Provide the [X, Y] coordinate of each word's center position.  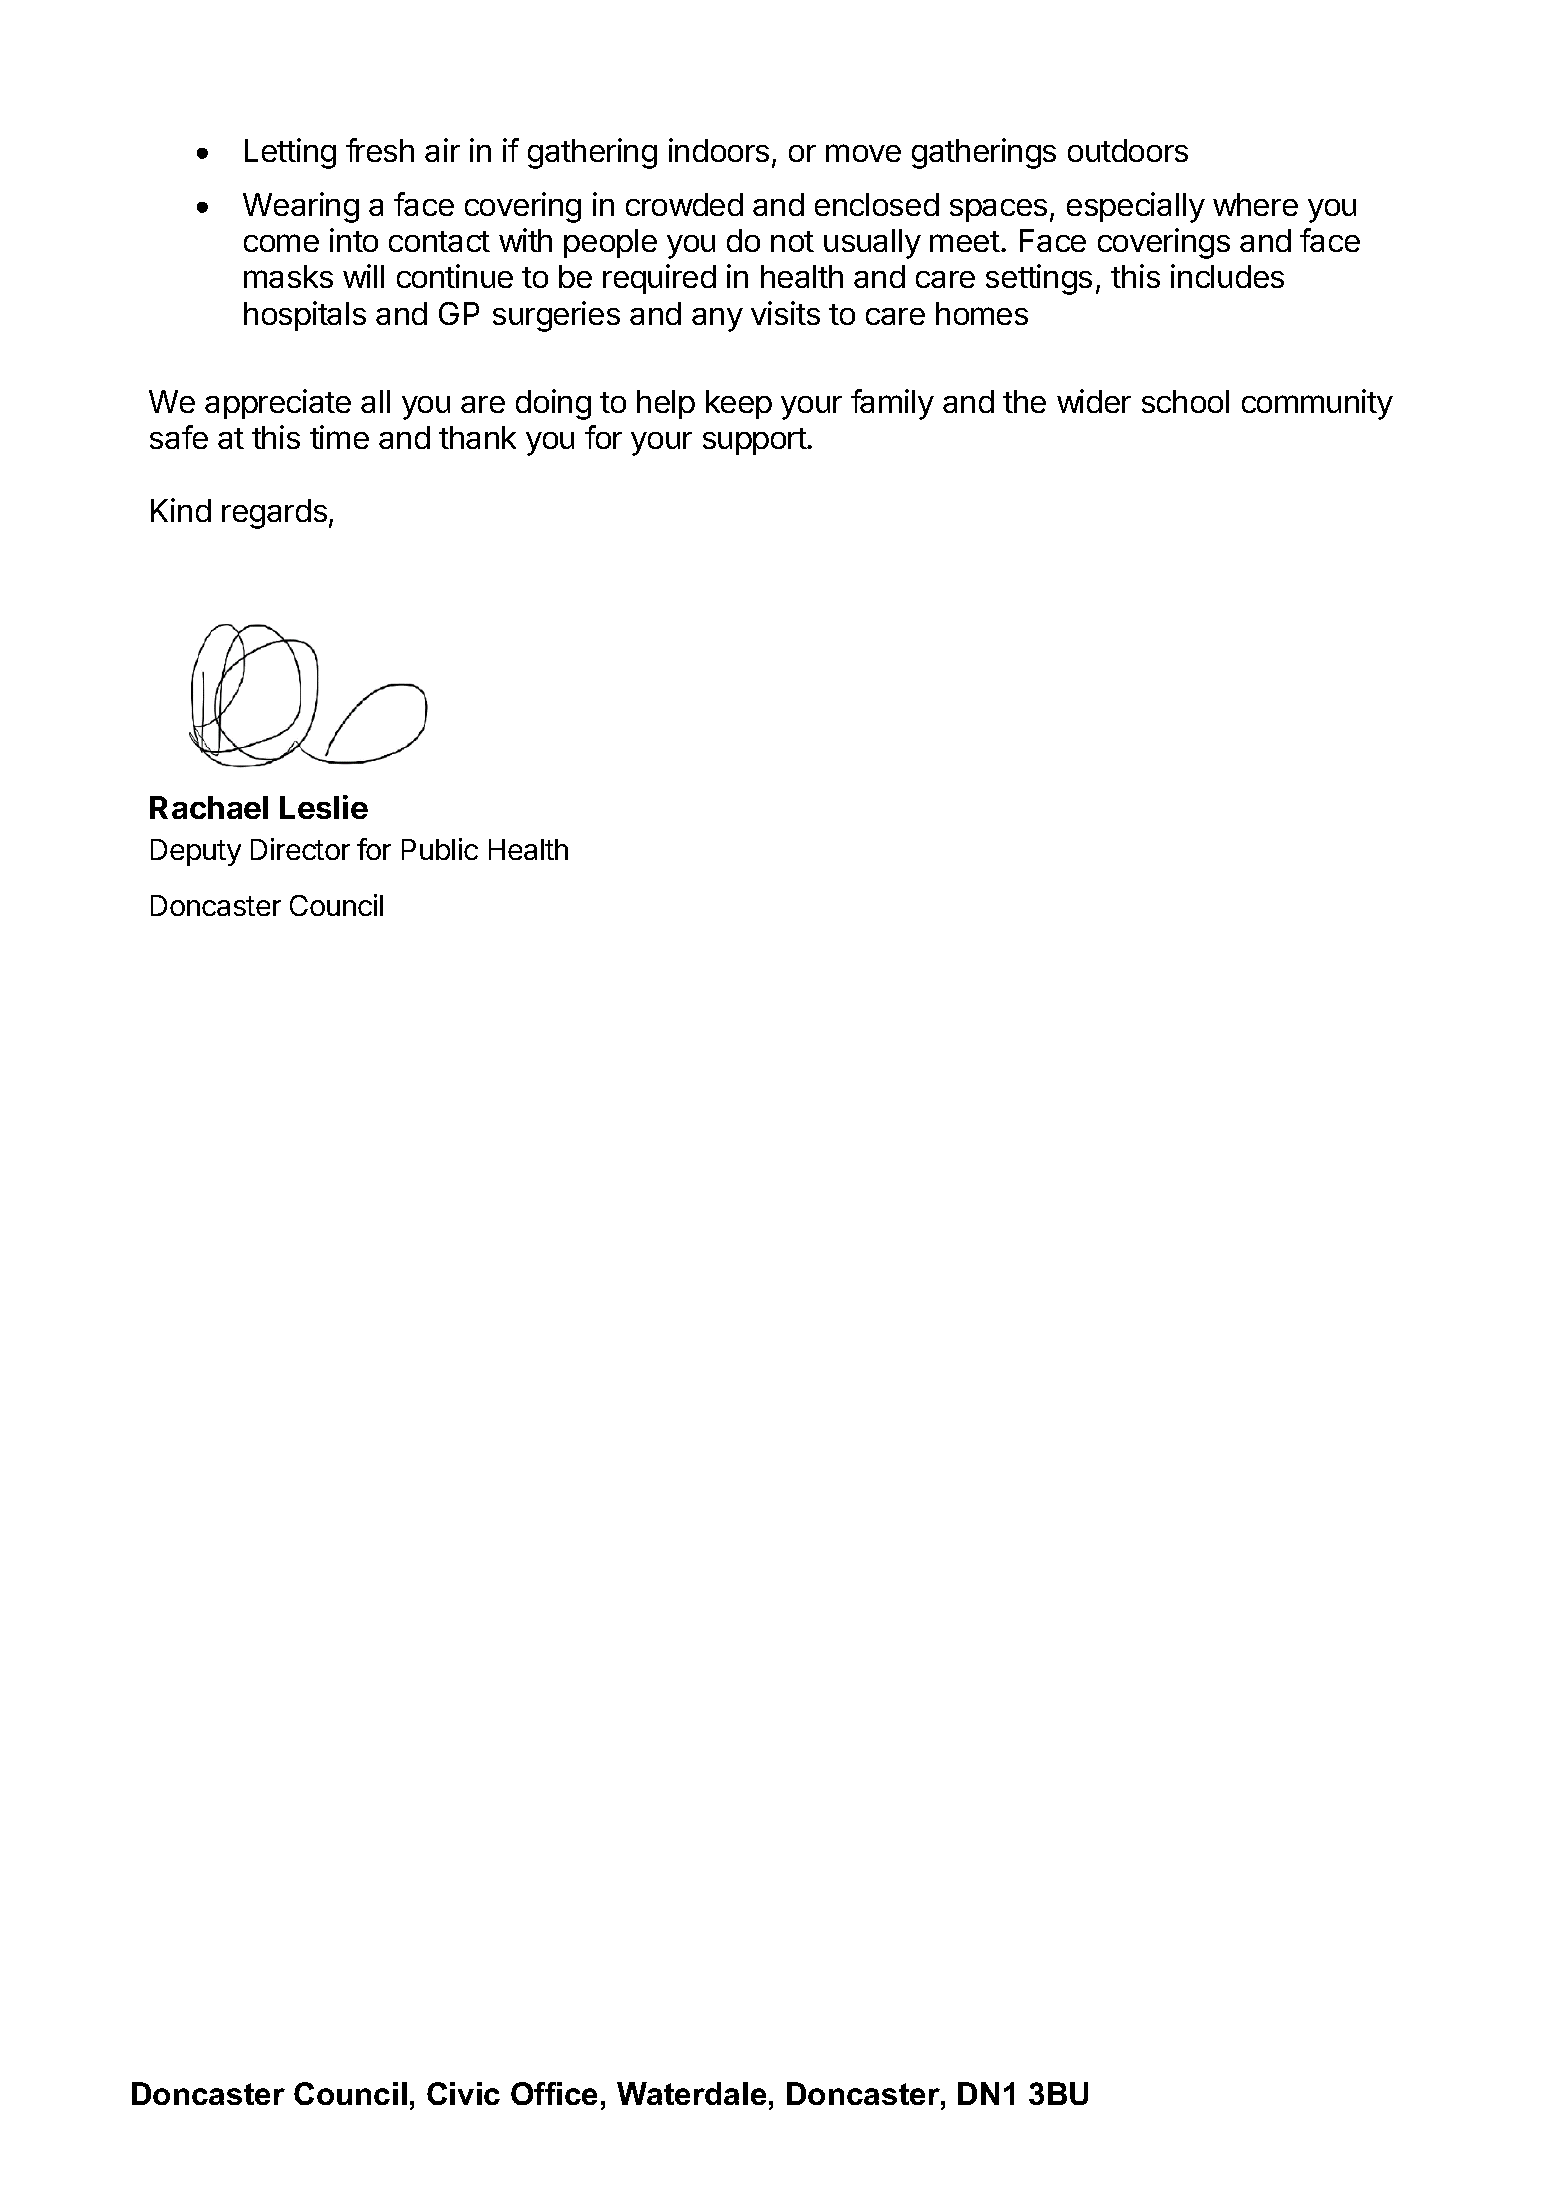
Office [554, 2093]
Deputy [196, 852]
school [1185, 401]
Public [440, 849]
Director [300, 849]
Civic [463, 2093]
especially [1136, 207]
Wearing [301, 207]
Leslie [324, 807]
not [792, 241]
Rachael [209, 807]
